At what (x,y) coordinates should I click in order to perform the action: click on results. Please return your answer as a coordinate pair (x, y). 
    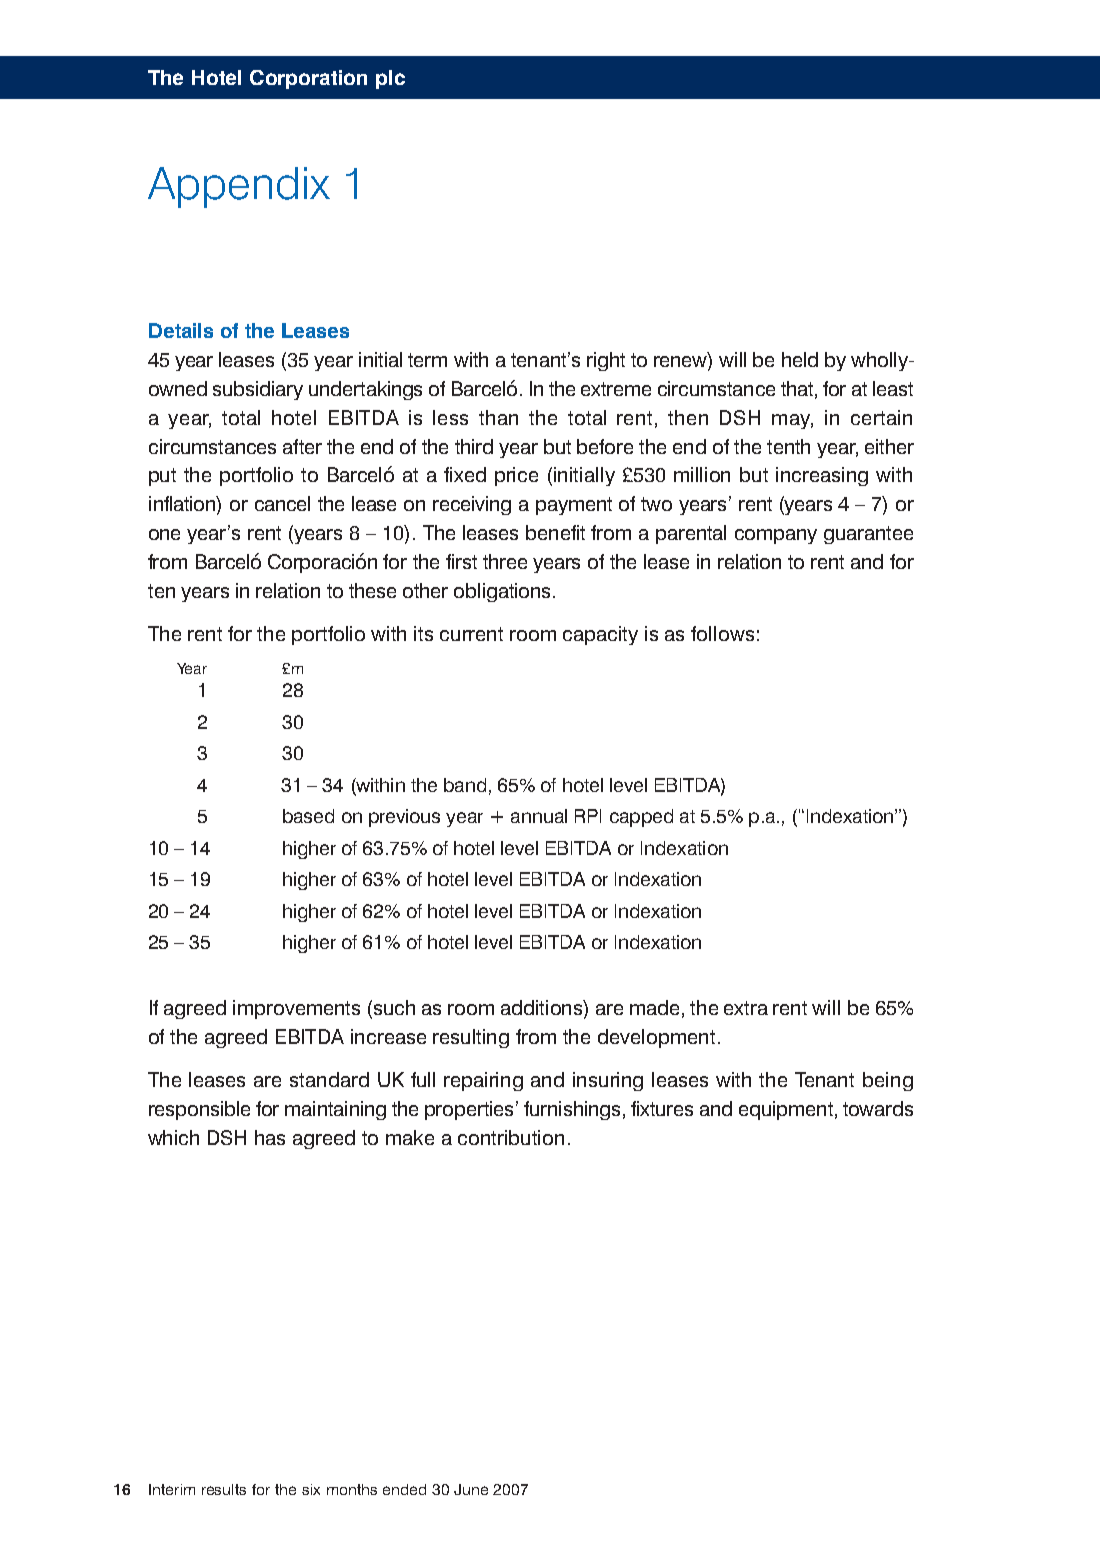
    Looking at the image, I should click on (224, 1489).
